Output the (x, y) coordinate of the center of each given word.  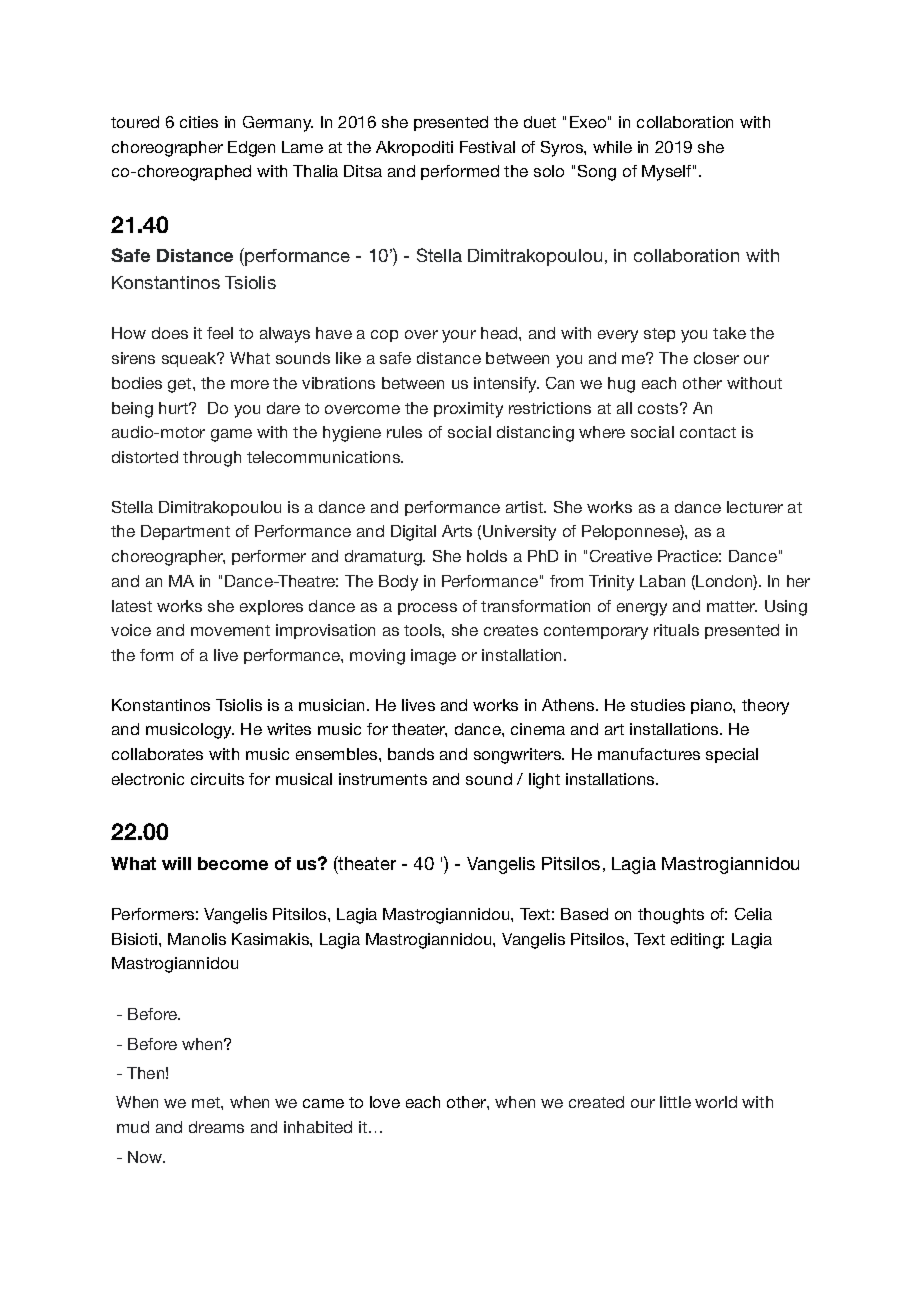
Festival (487, 147)
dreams (216, 1127)
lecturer (755, 507)
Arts (457, 531)
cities (199, 122)
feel (220, 333)
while (612, 147)
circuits (217, 779)
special (732, 755)
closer (716, 358)
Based (584, 914)
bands (411, 754)
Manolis (197, 939)
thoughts (671, 916)
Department (185, 532)
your (459, 336)
